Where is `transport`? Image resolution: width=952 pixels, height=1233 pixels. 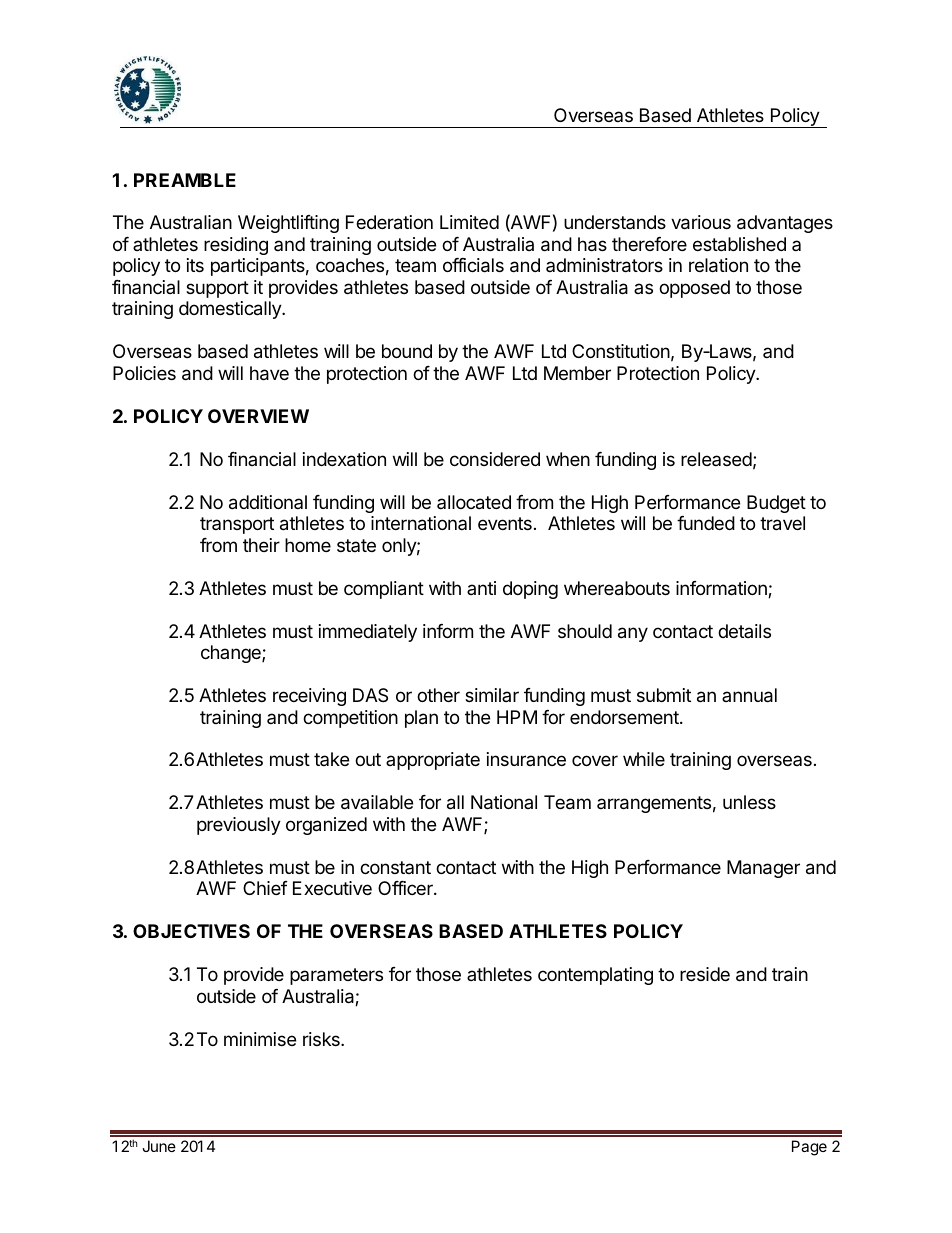
transport is located at coordinates (237, 525).
